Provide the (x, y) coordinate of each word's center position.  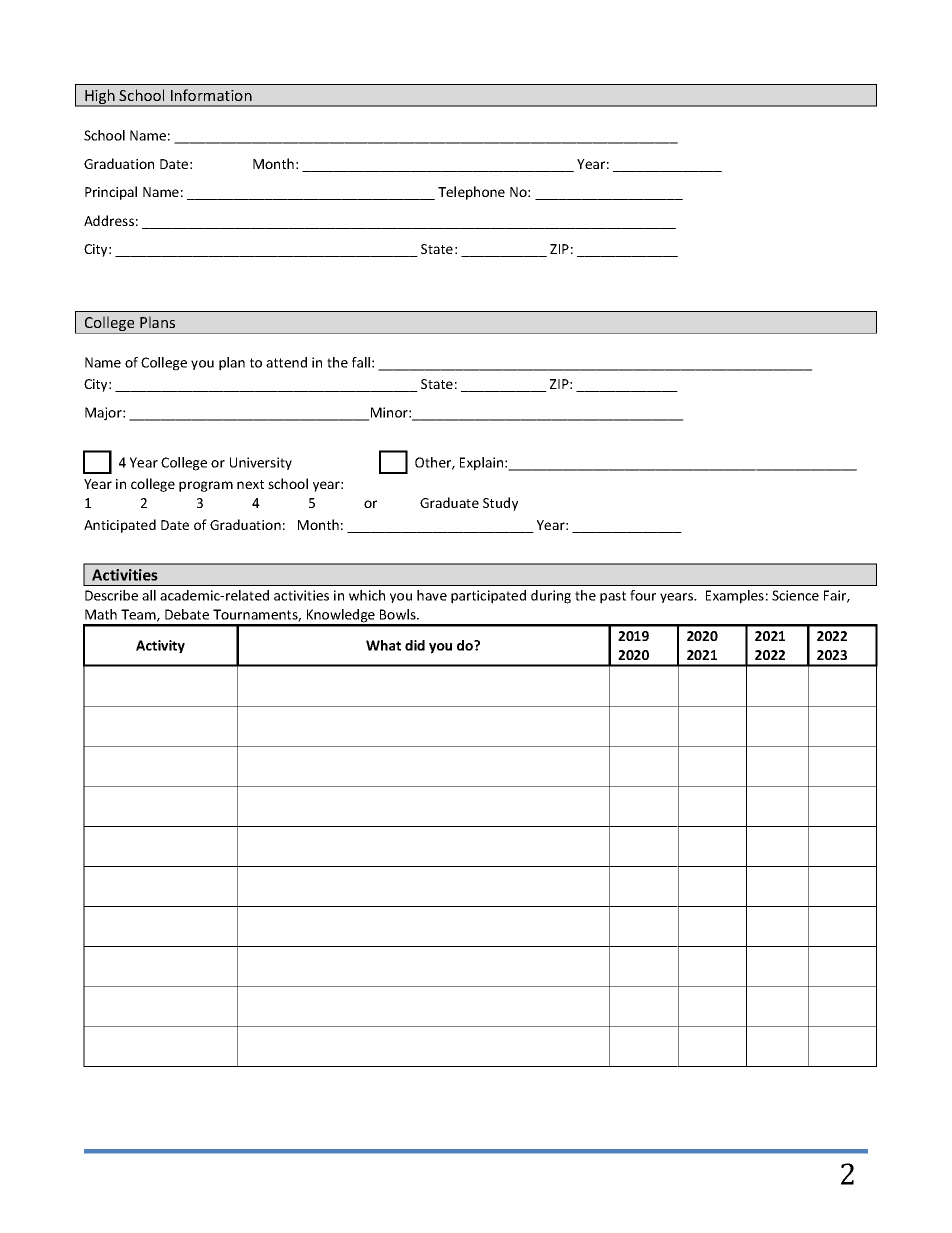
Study (500, 504)
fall (361, 362)
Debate (187, 614)
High (100, 98)
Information (211, 95)
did (415, 645)
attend (286, 362)
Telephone (471, 193)
